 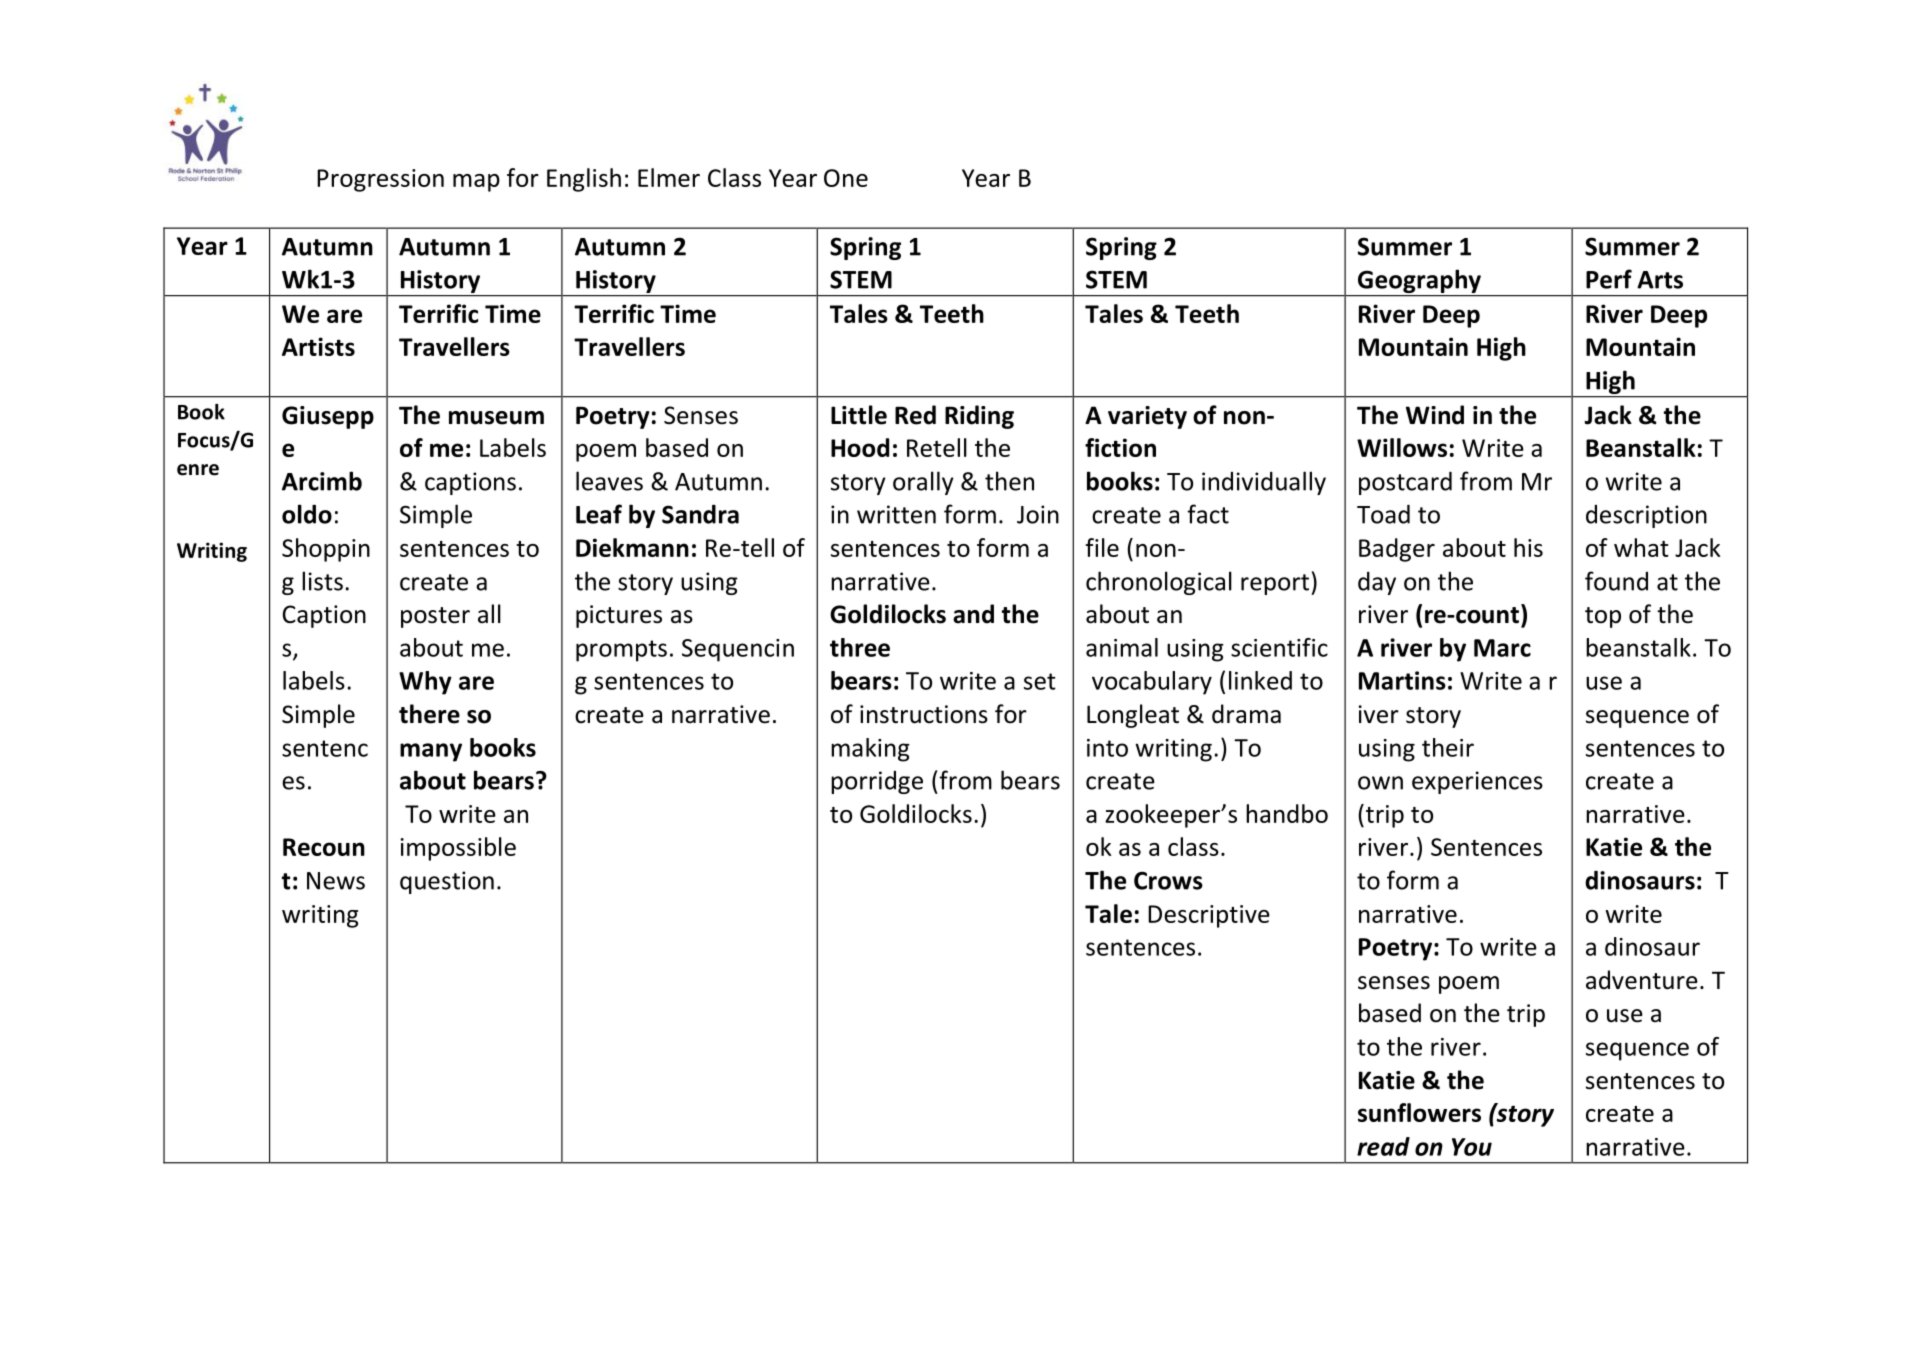 What do you see at coordinates (476, 183) in the document?
I see `map` at bounding box center [476, 183].
